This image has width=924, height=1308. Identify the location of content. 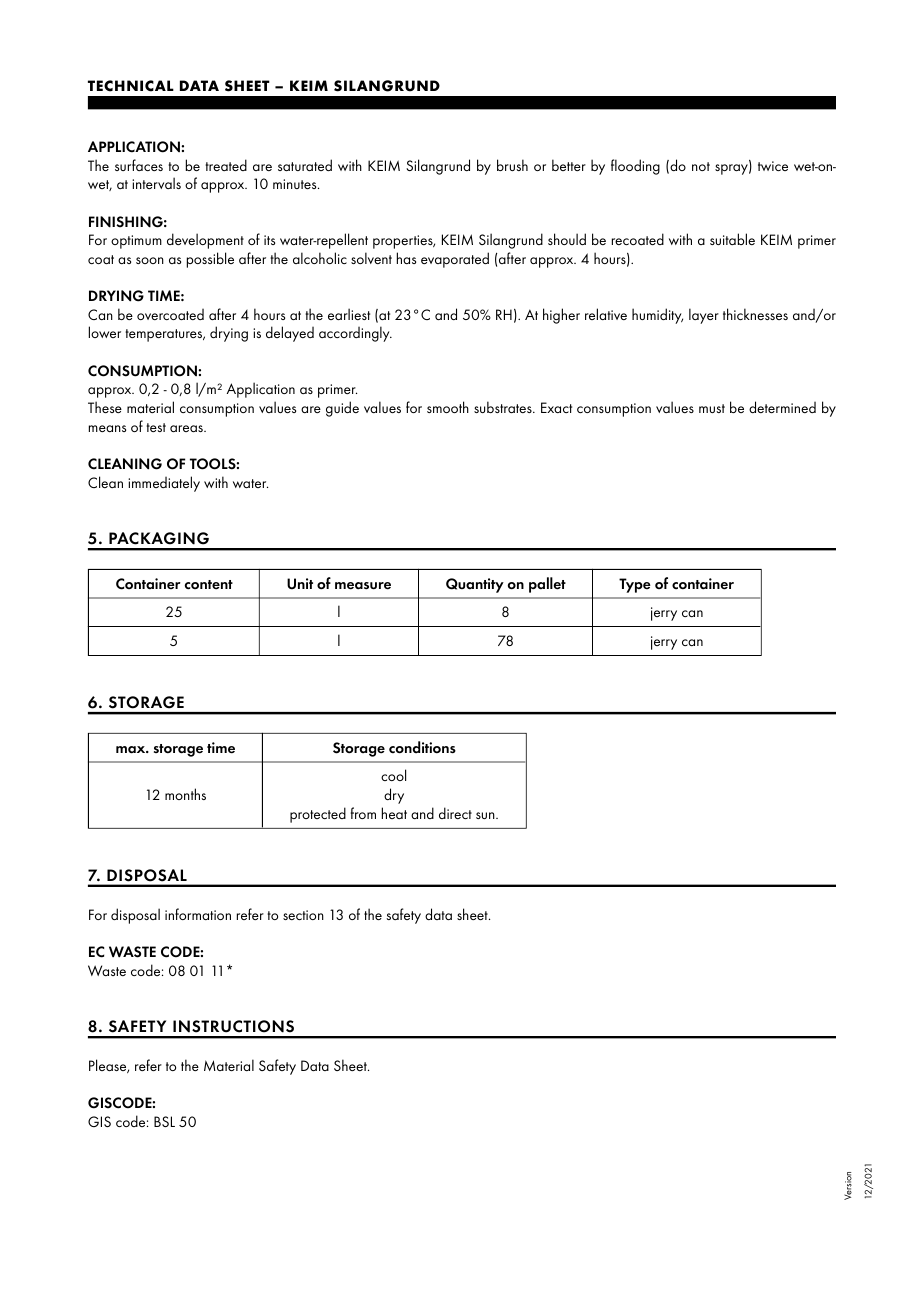
(209, 585).
